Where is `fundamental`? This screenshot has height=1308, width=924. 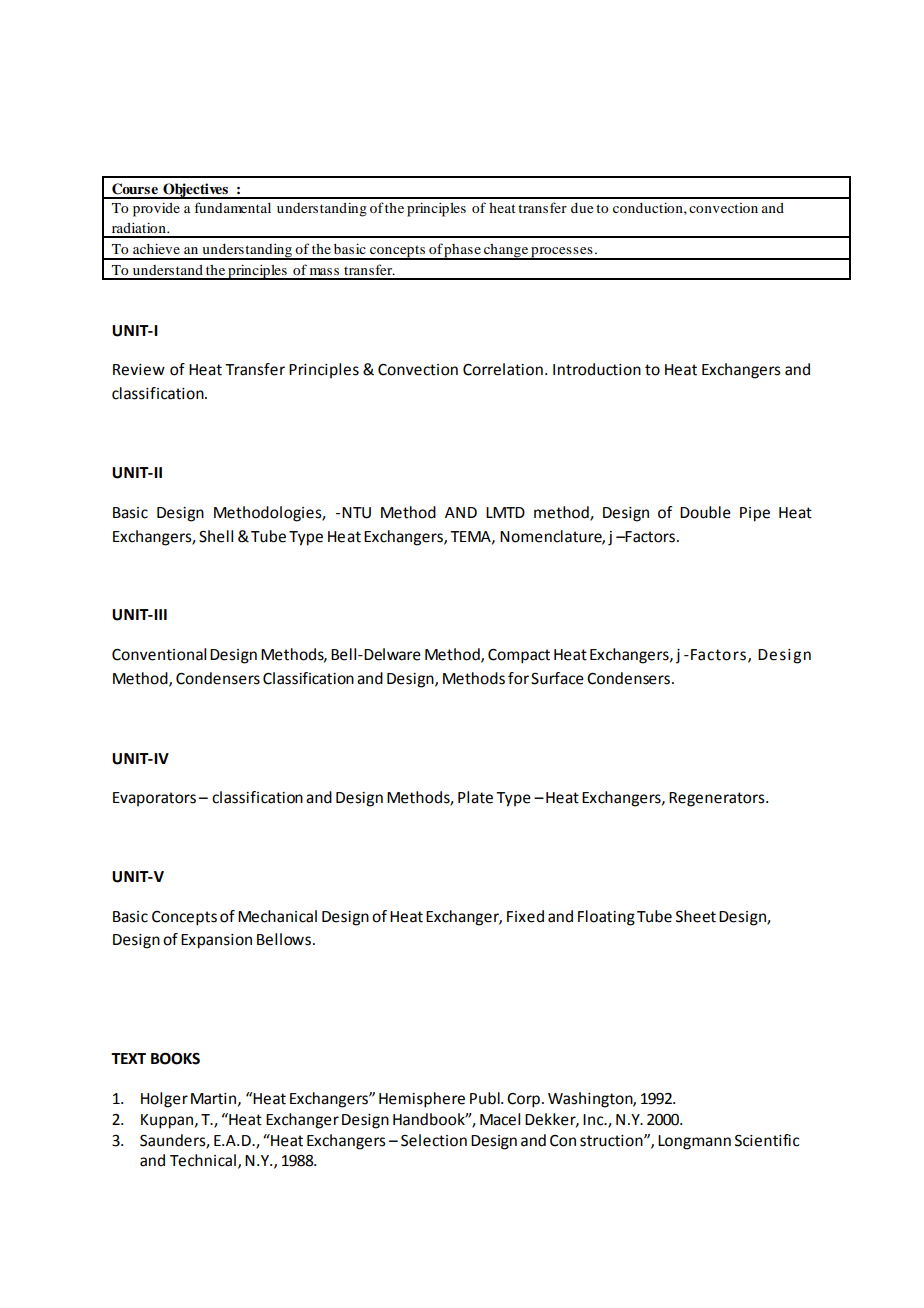
fundamental is located at coordinates (232, 207).
